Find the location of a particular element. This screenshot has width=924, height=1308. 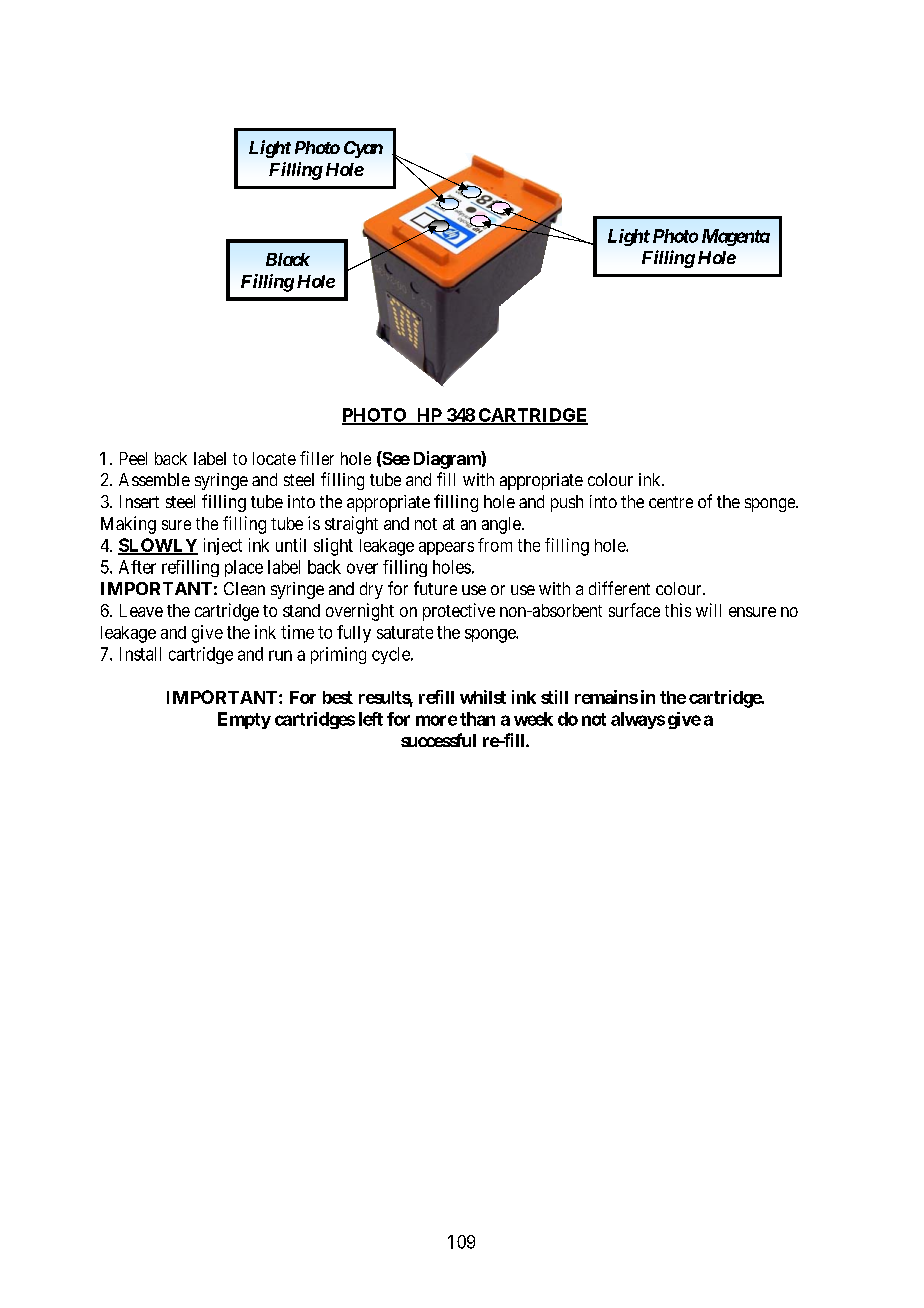

Assemble is located at coordinates (154, 479).
